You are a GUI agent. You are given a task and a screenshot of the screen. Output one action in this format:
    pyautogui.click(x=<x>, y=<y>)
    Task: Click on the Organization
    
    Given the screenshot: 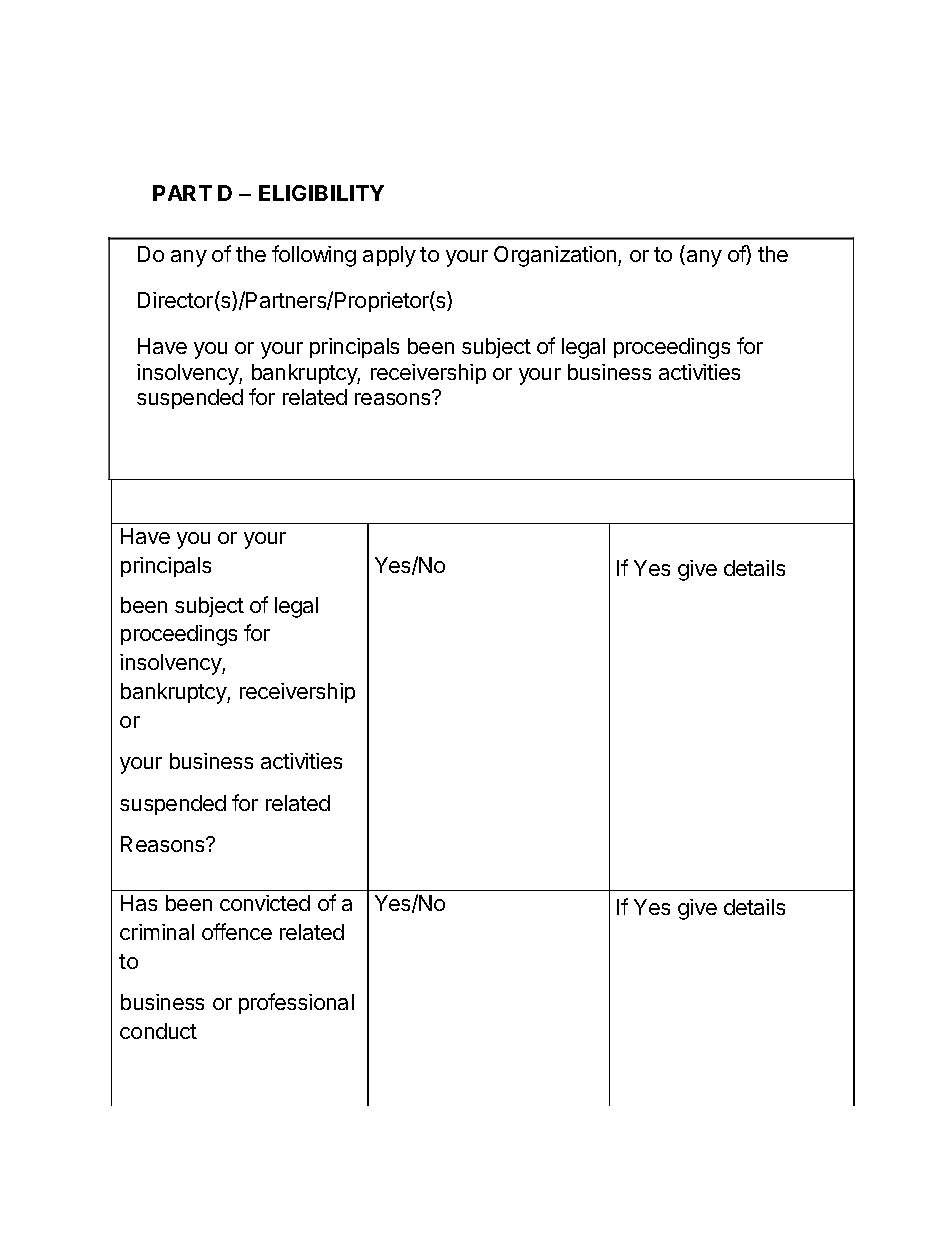 What is the action you would take?
    pyautogui.click(x=556, y=256)
